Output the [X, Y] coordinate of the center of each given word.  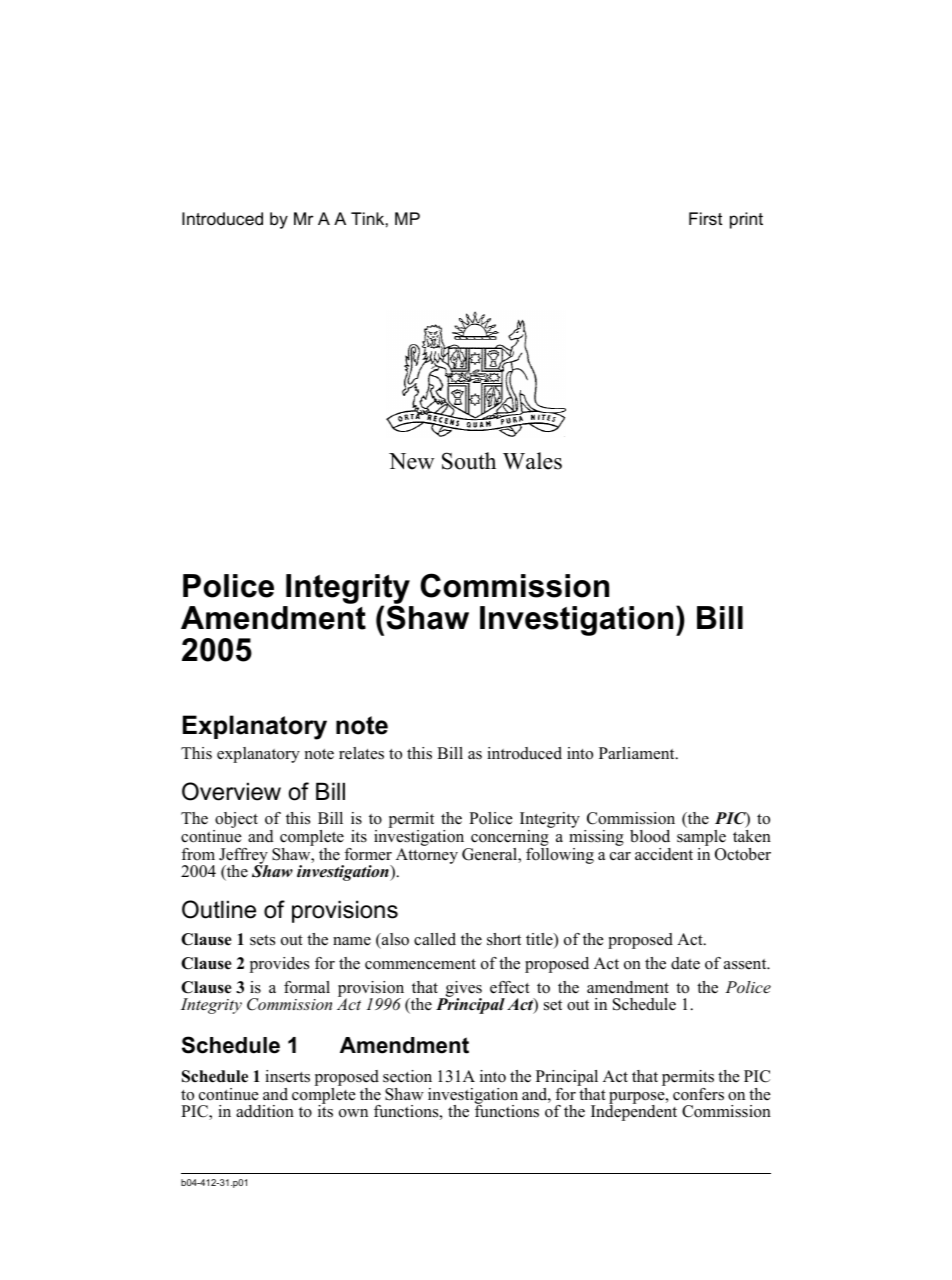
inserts [287, 1076]
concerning [509, 839]
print [746, 220]
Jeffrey [243, 857]
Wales [532, 461]
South [469, 461]
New [411, 461]
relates [361, 753]
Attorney [427, 856]
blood [650, 836]
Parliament [638, 753]
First [705, 218]
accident [664, 854]
